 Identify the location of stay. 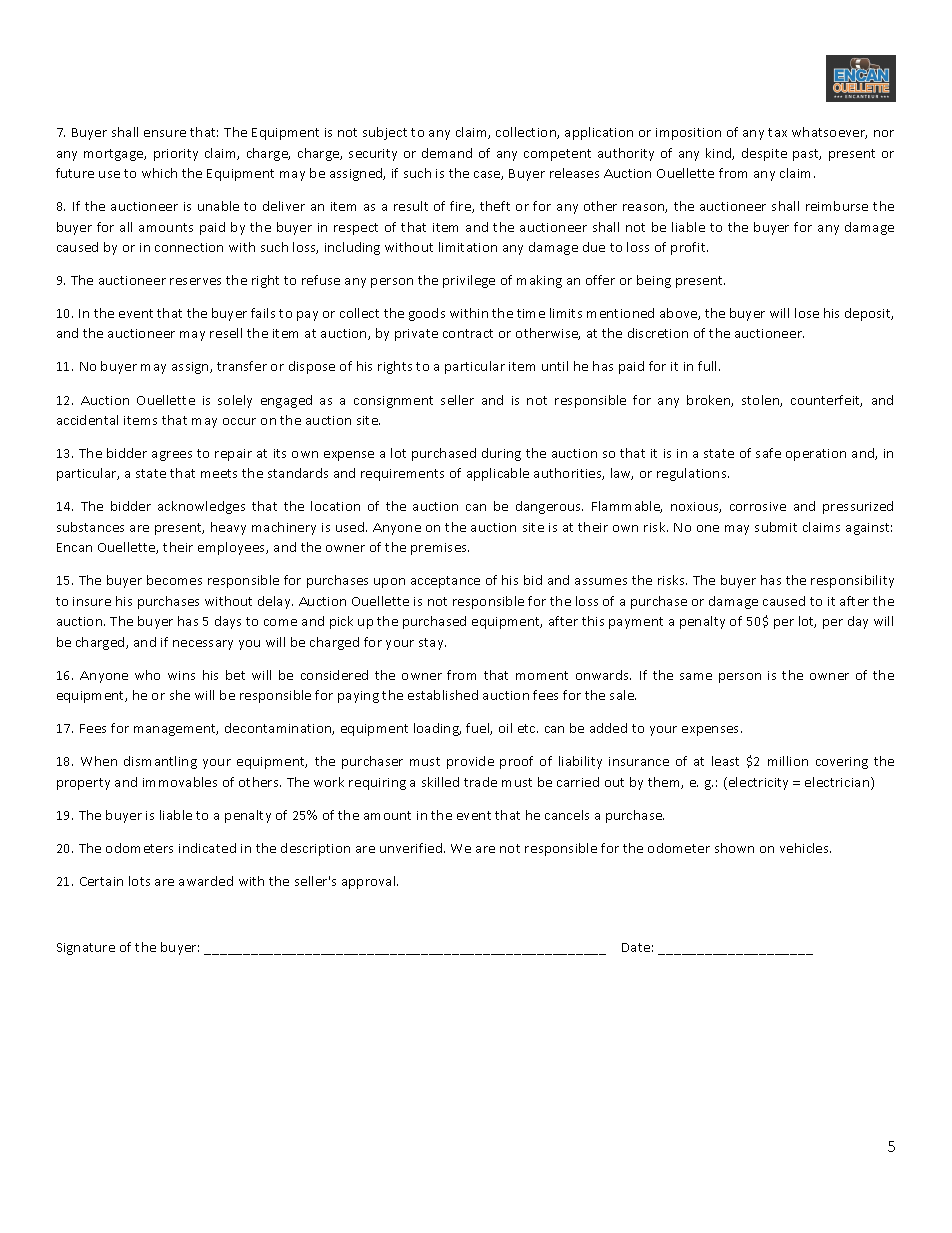
(432, 644).
